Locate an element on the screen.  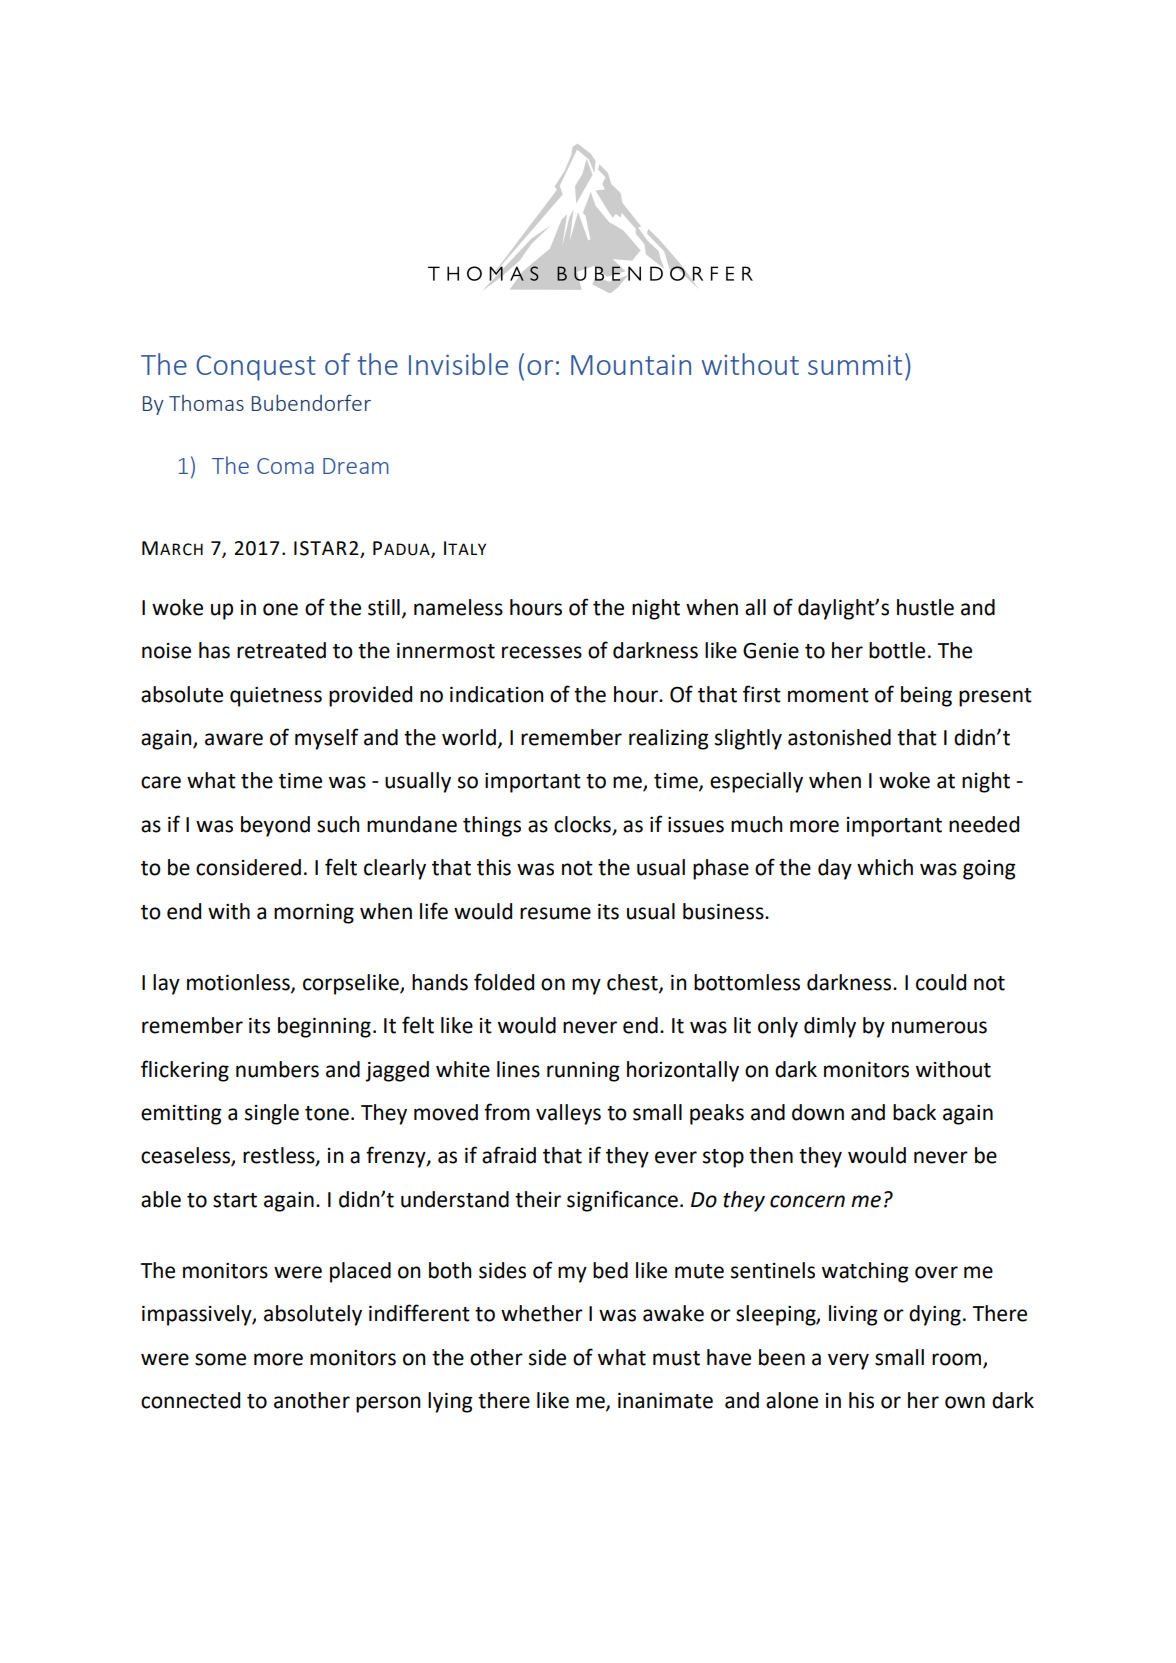
valleys is located at coordinates (568, 1114).
